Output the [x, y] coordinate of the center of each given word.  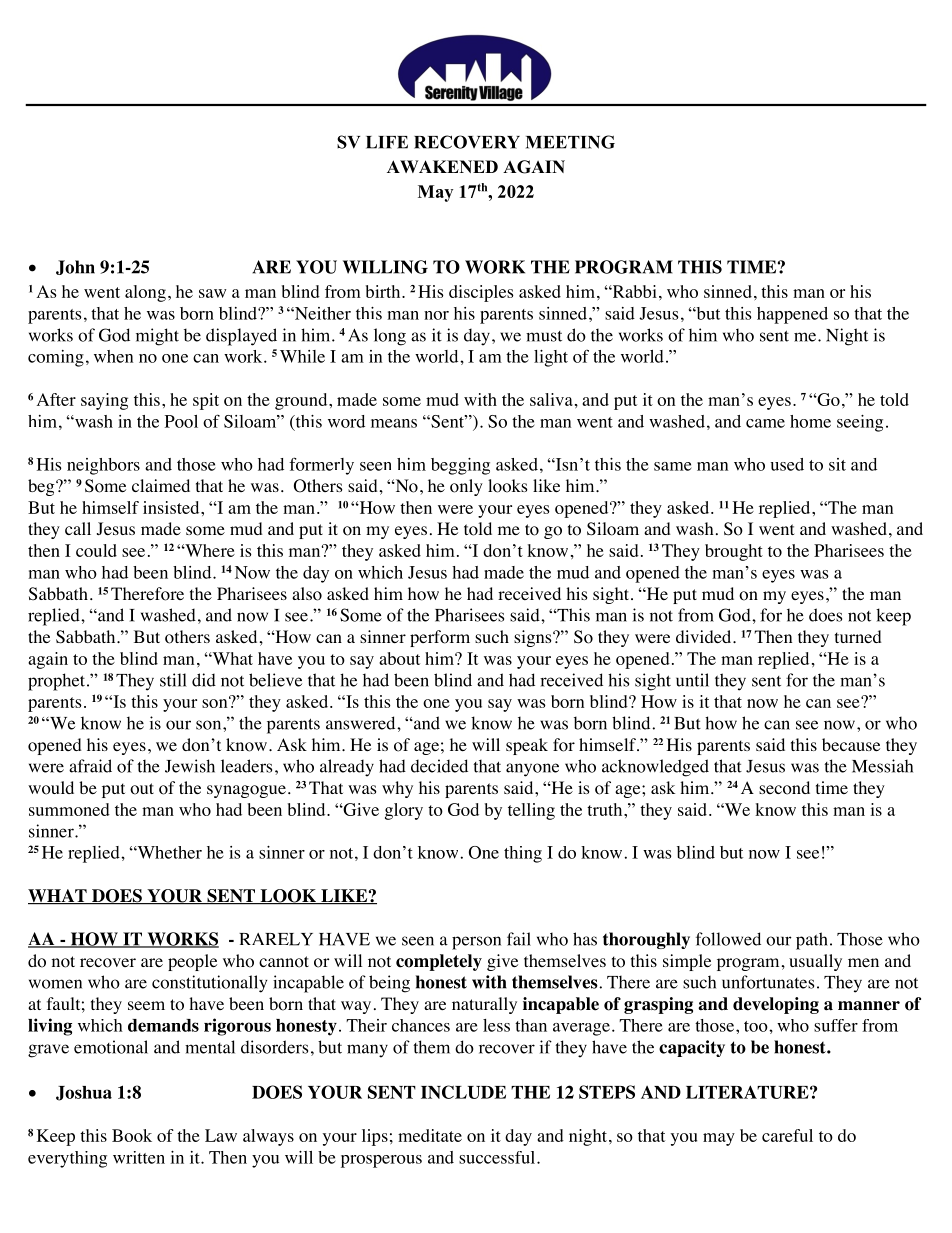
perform [440, 638]
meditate [430, 1135]
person [476, 943]
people [192, 962]
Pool [181, 421]
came [765, 423]
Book [132, 1135]
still [173, 680]
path [812, 941]
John [75, 267]
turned [858, 636]
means [394, 423]
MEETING [570, 142]
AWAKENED [442, 166]
